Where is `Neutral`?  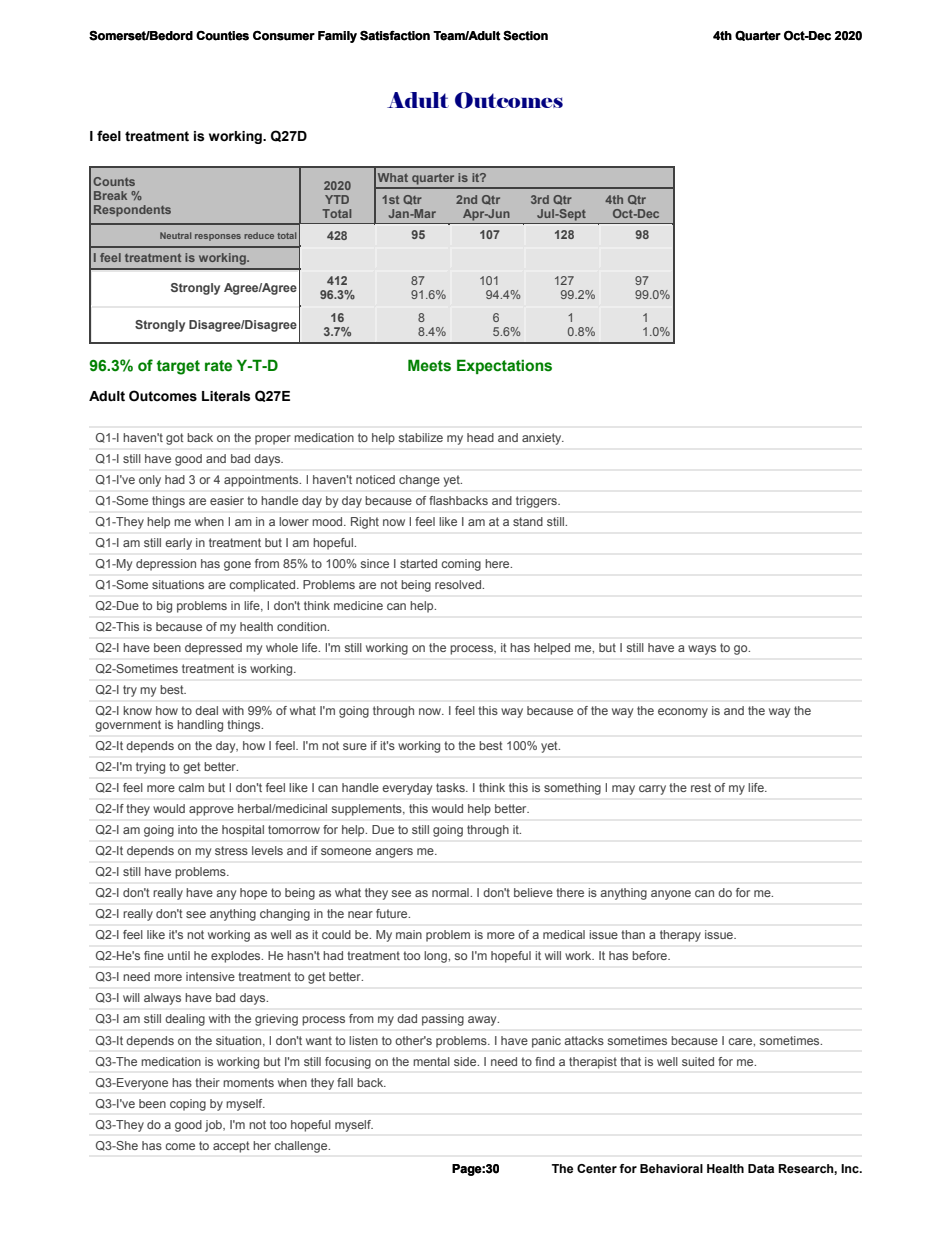 Neutral is located at coordinates (175, 235).
